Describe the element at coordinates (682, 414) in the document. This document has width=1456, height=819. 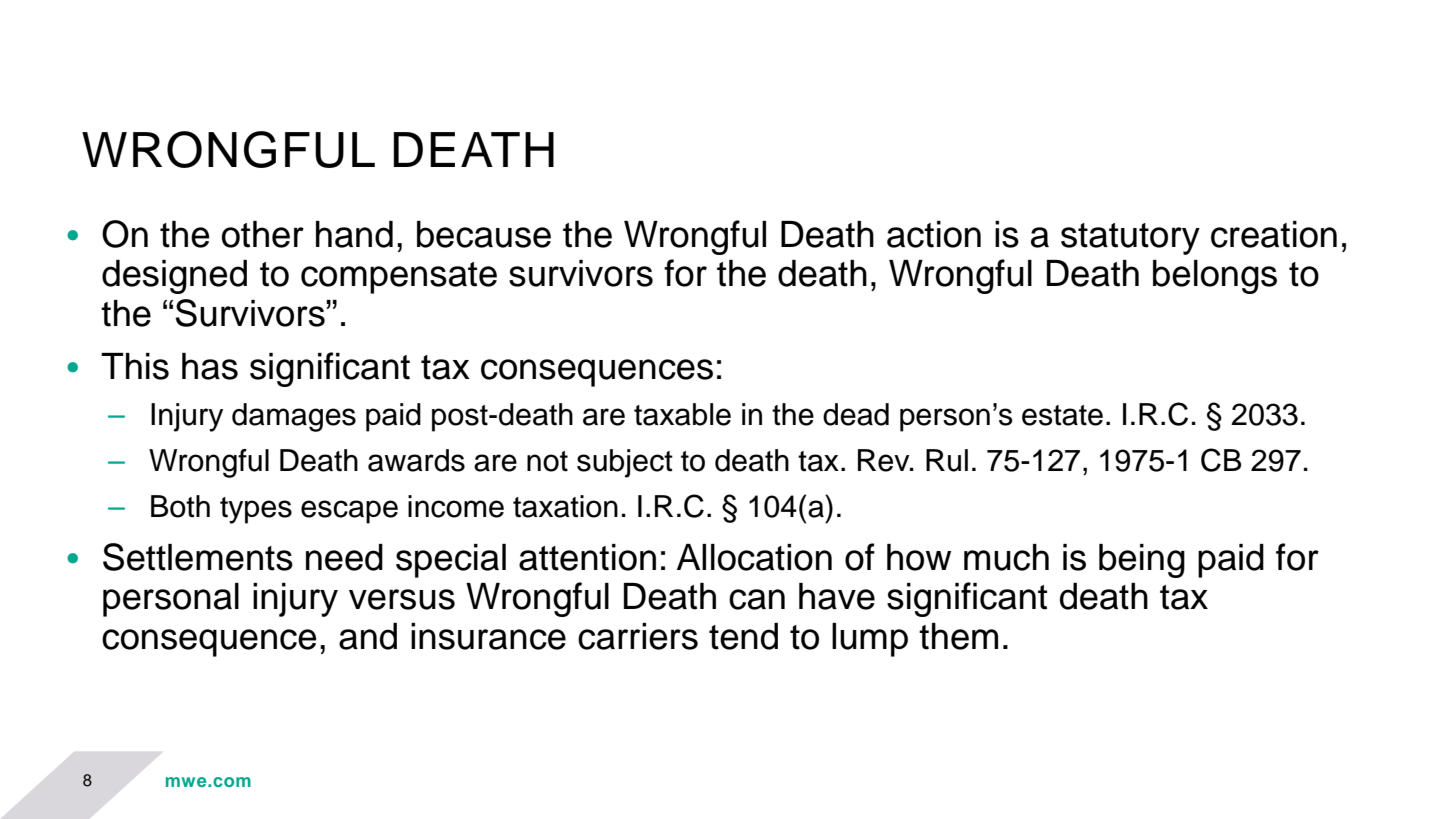
I see `taxable` at that location.
